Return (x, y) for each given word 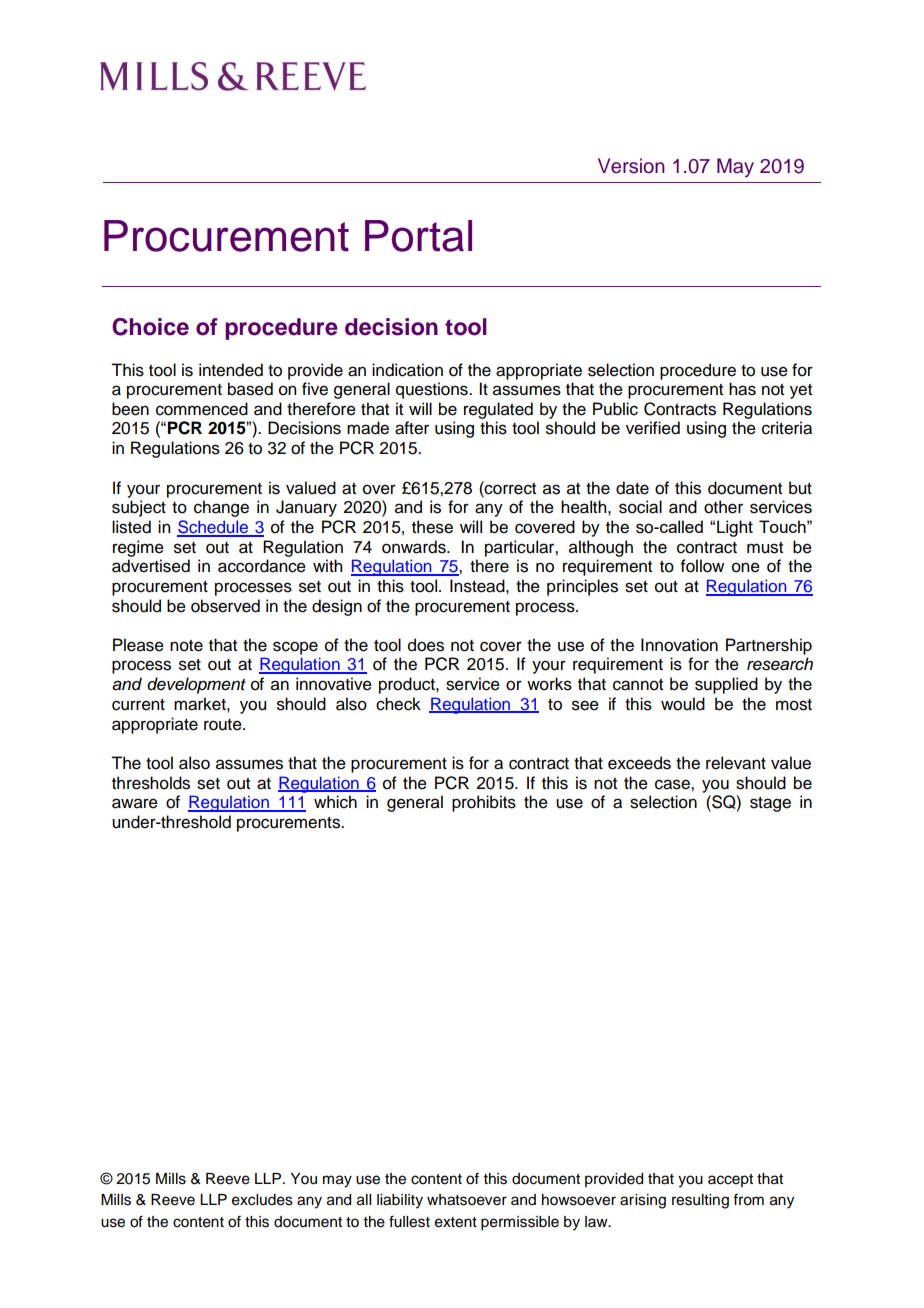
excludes (262, 1200)
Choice (150, 327)
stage (770, 804)
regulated (498, 410)
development (196, 685)
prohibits (484, 803)
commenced (202, 409)
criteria (787, 428)
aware (135, 803)
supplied (726, 685)
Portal (418, 236)
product (408, 685)
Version (631, 166)
